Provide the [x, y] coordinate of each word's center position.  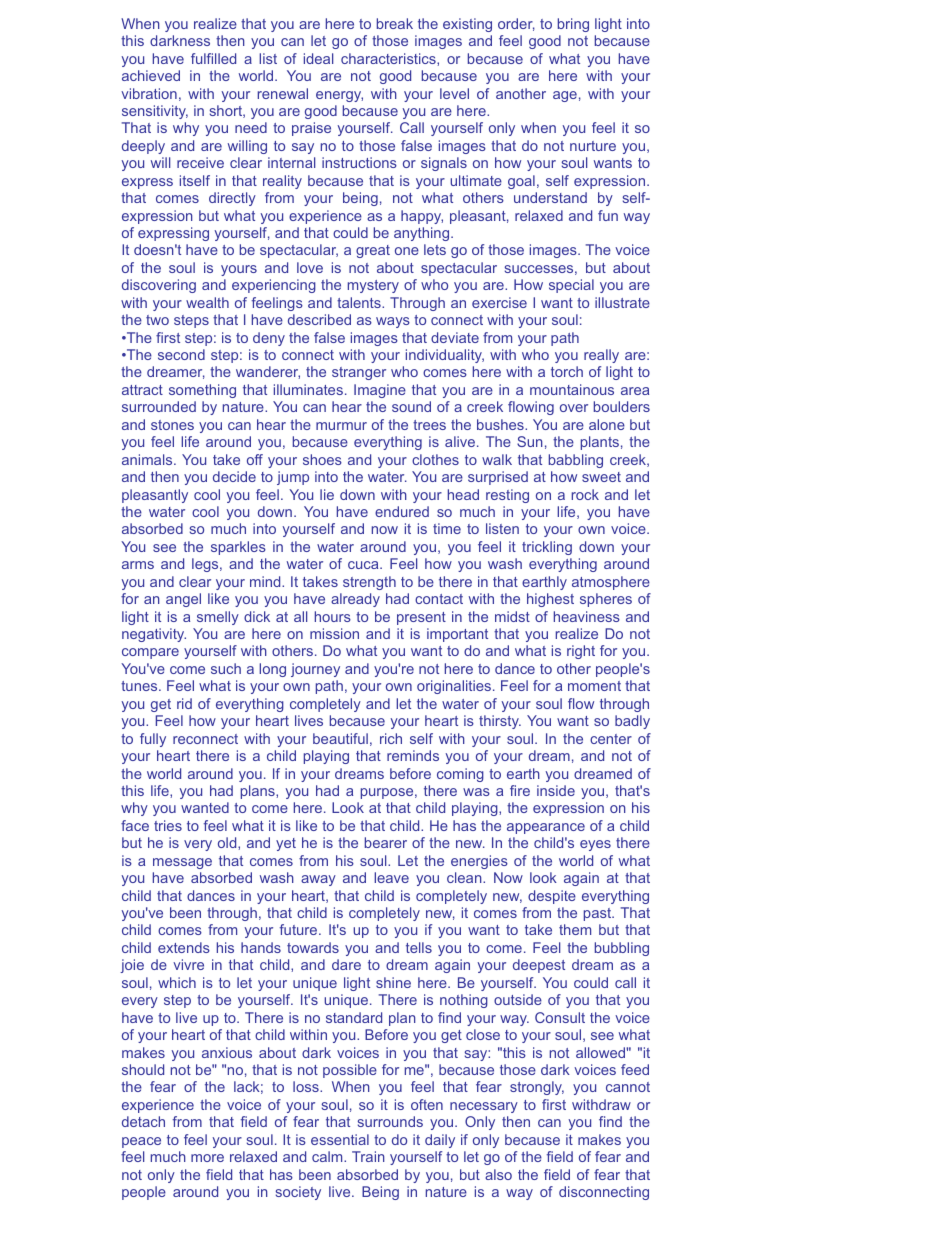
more [207, 1158]
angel [183, 600]
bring [573, 25]
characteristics [389, 58]
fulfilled [213, 58]
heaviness [587, 616]
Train [368, 1156]
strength [369, 583]
